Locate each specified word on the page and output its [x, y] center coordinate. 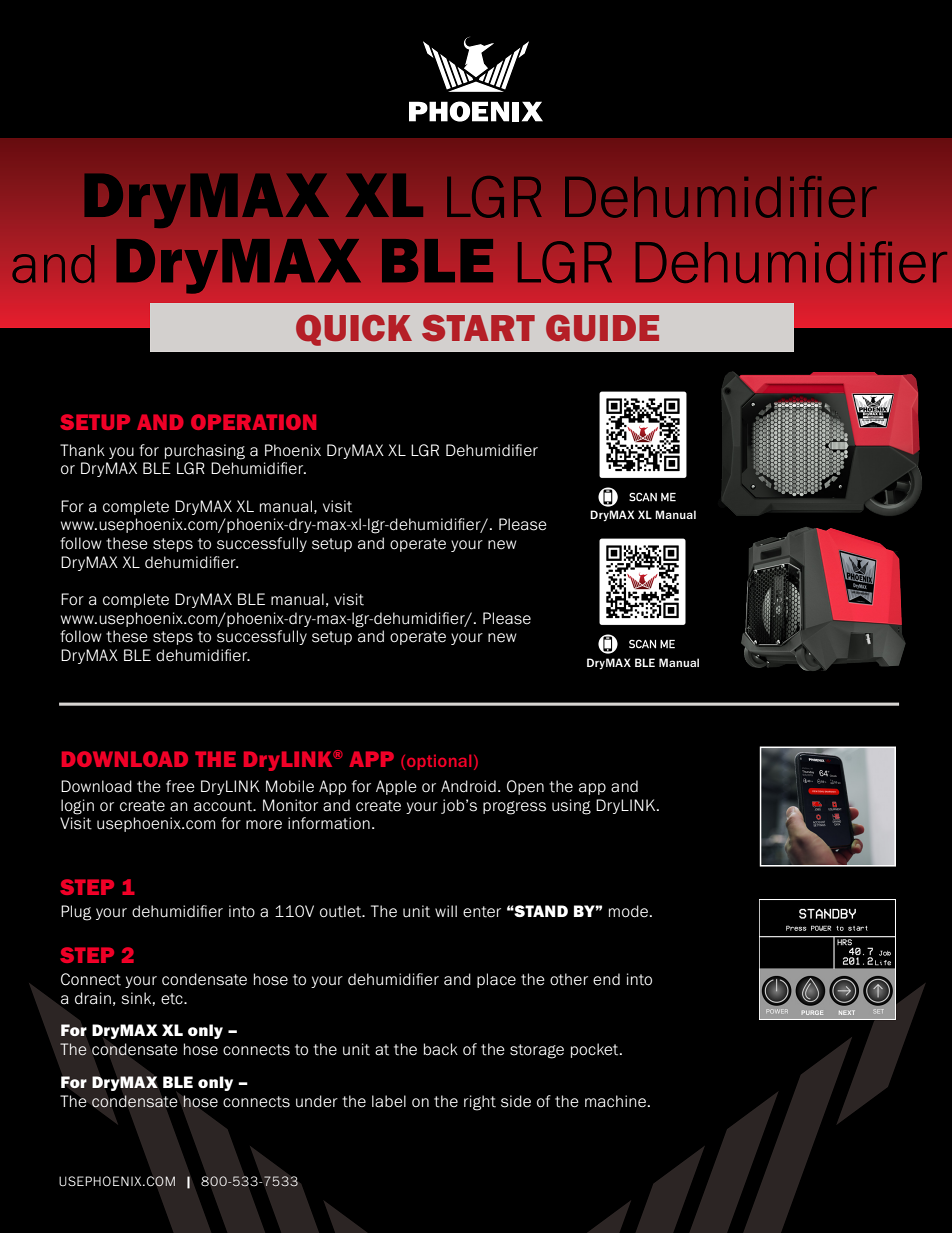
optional [439, 762]
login [77, 807]
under [317, 1101]
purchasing [205, 452]
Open [525, 787]
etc [173, 999]
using [571, 807]
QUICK [354, 330]
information [329, 823]
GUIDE [602, 328]
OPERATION [253, 422]
